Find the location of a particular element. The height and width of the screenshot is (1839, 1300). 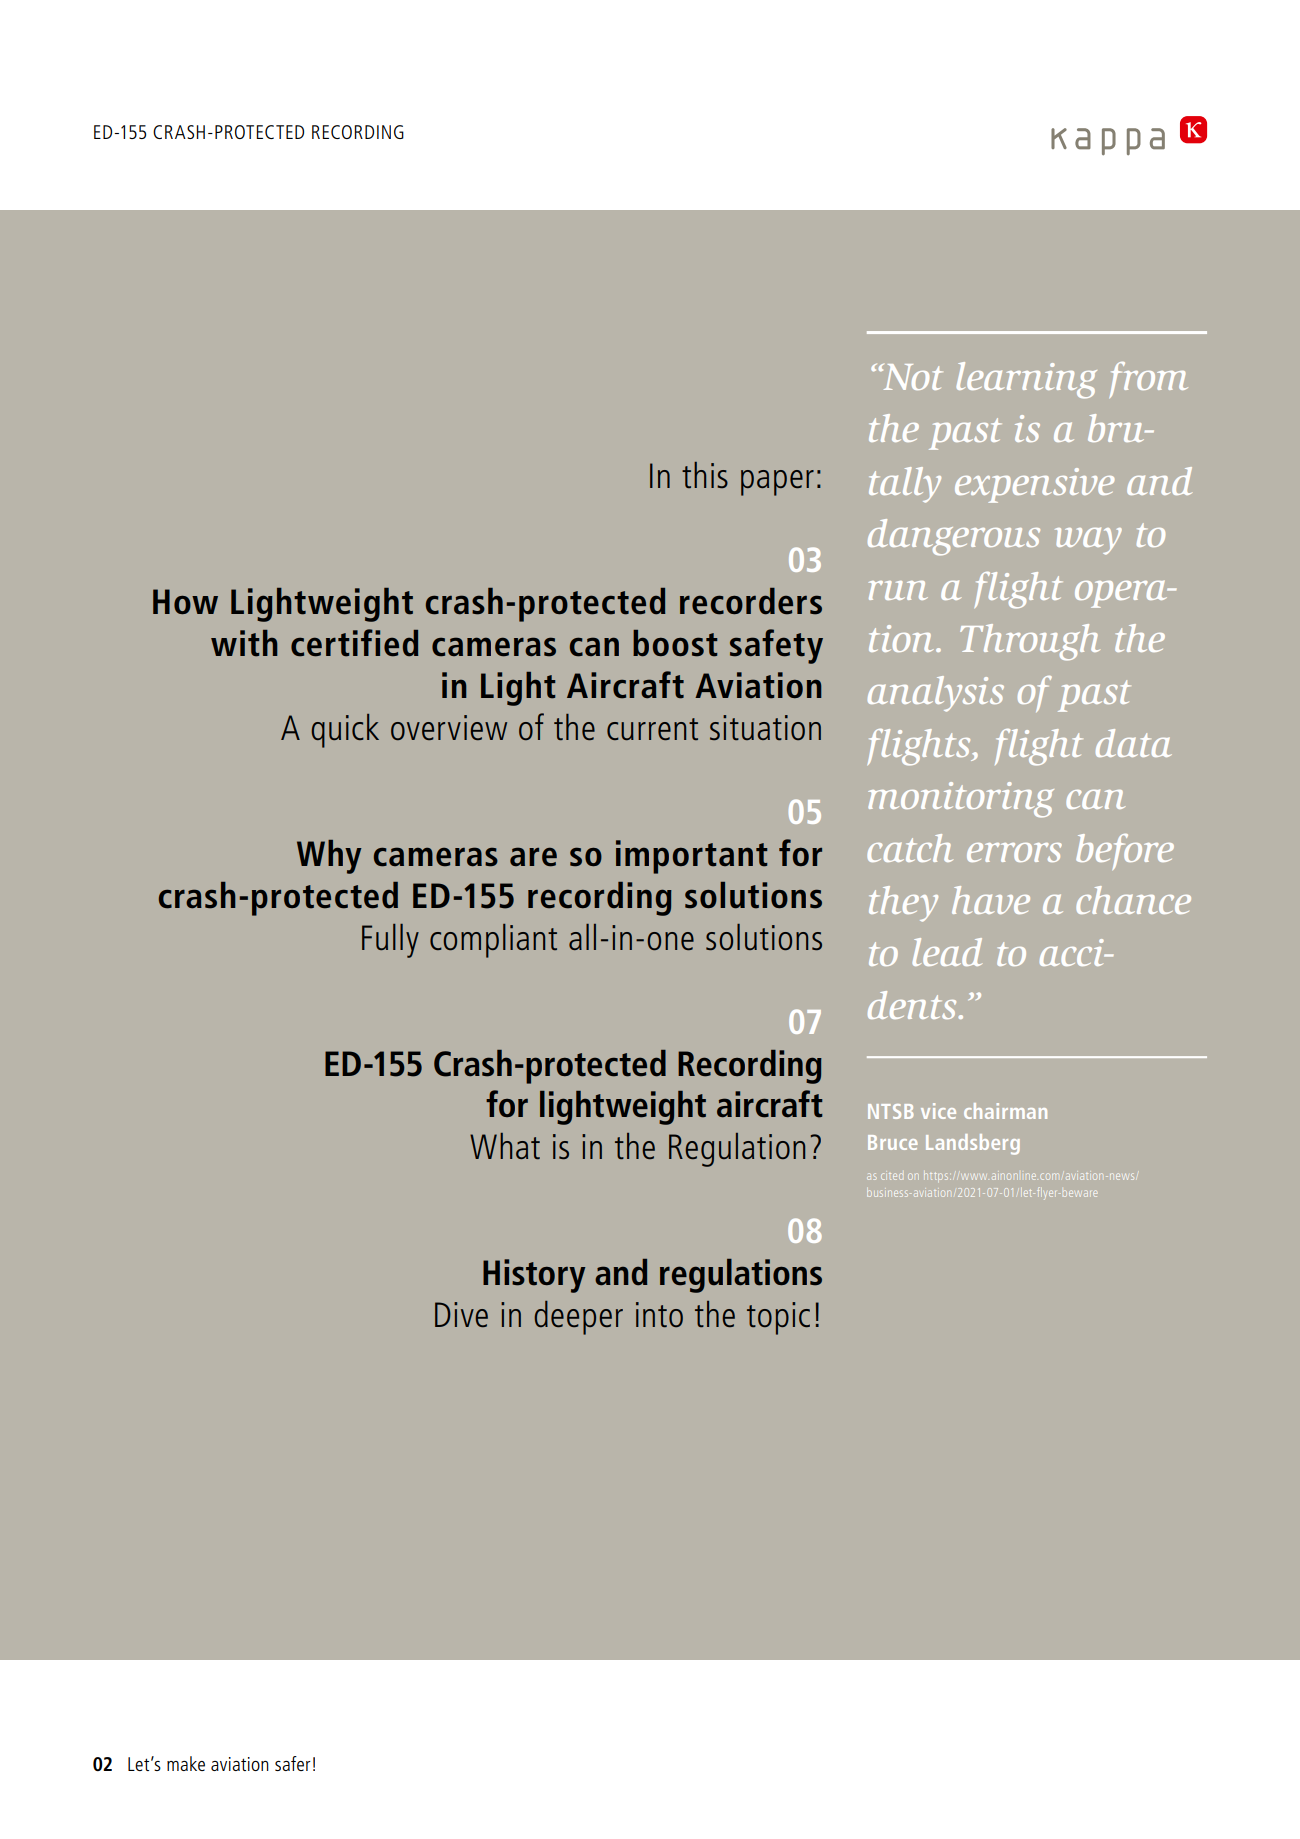

topic is located at coordinates (778, 1318).
